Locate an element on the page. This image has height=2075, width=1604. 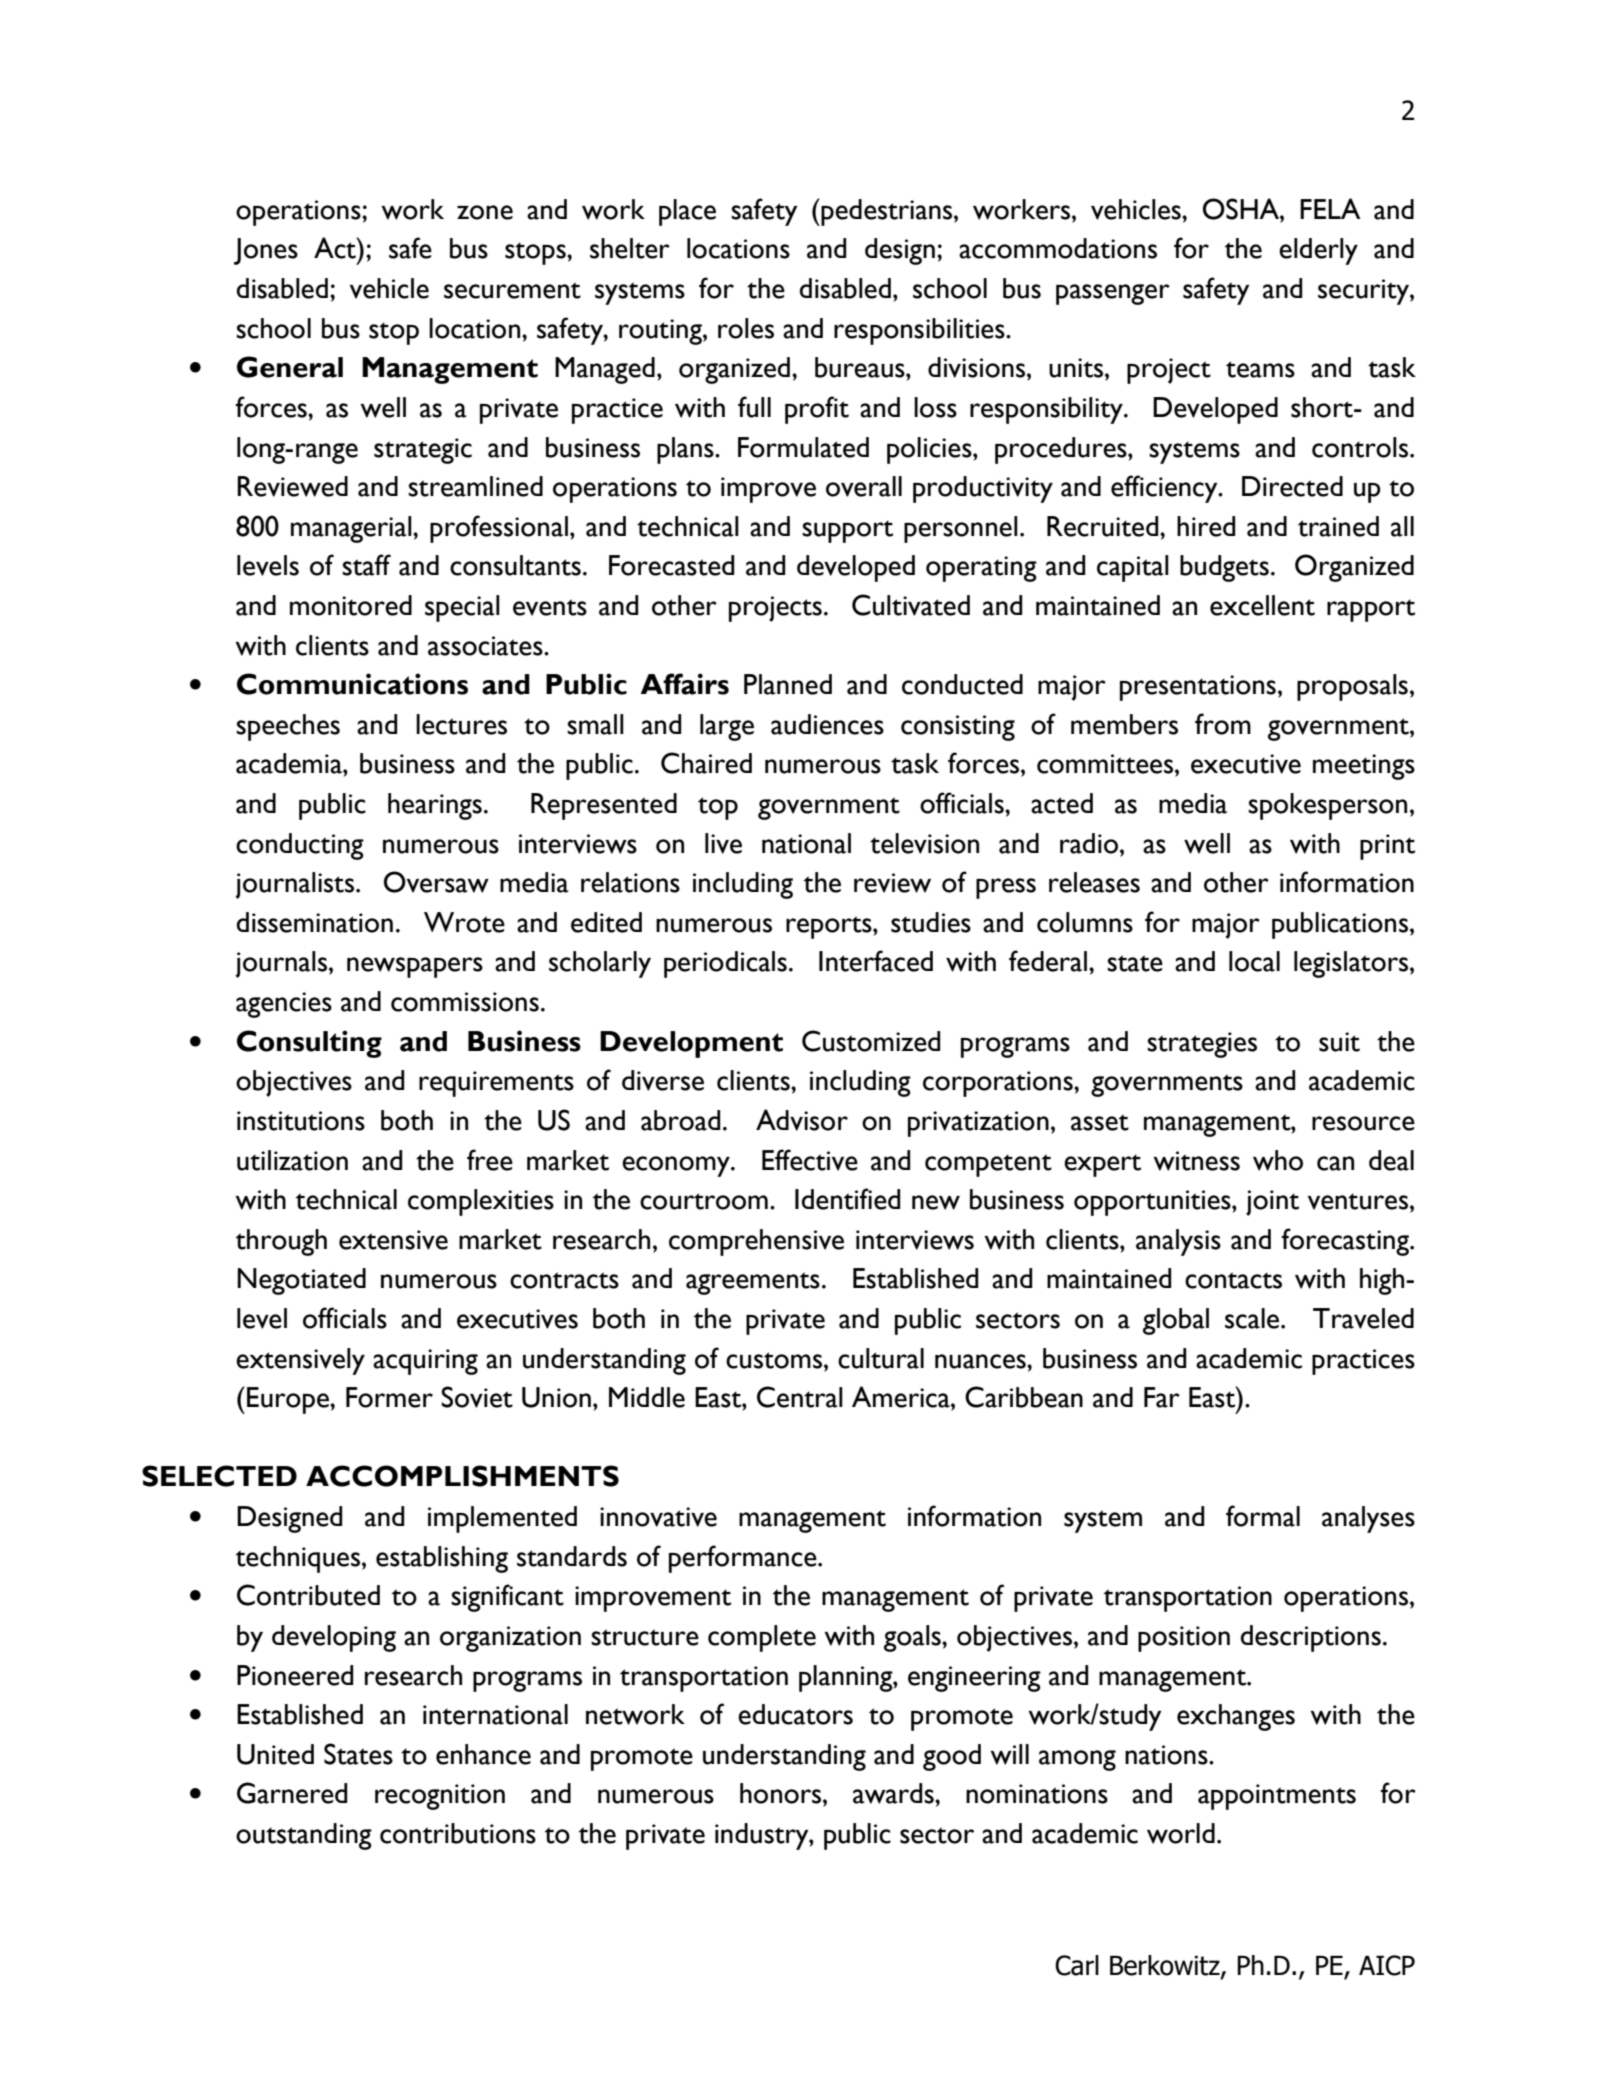
outstanding is located at coordinates (304, 1836).
